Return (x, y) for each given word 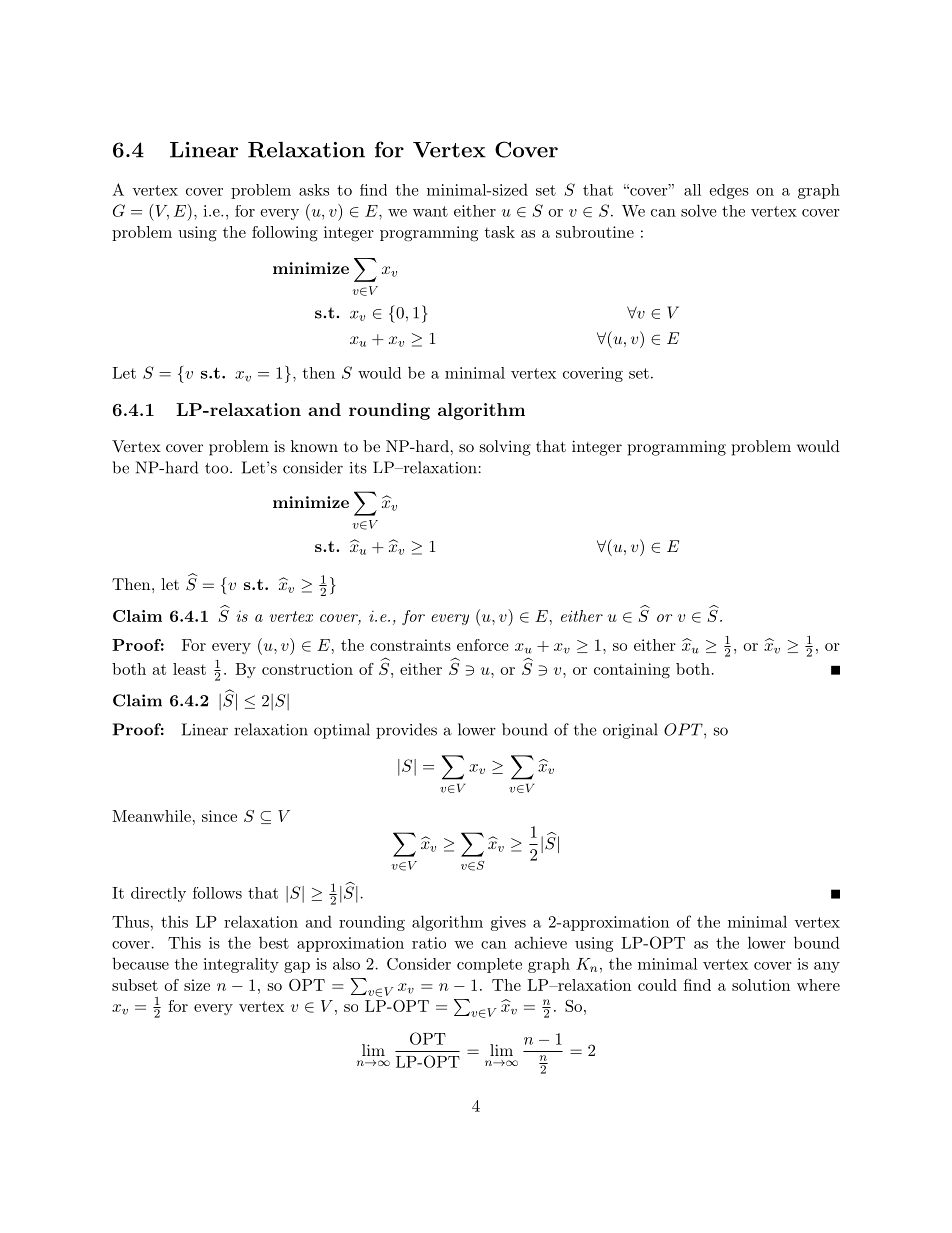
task (500, 232)
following (285, 234)
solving (505, 448)
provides (406, 731)
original (630, 731)
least (189, 669)
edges (729, 191)
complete (489, 965)
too (218, 468)
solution (761, 985)
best (274, 942)
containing (632, 671)
